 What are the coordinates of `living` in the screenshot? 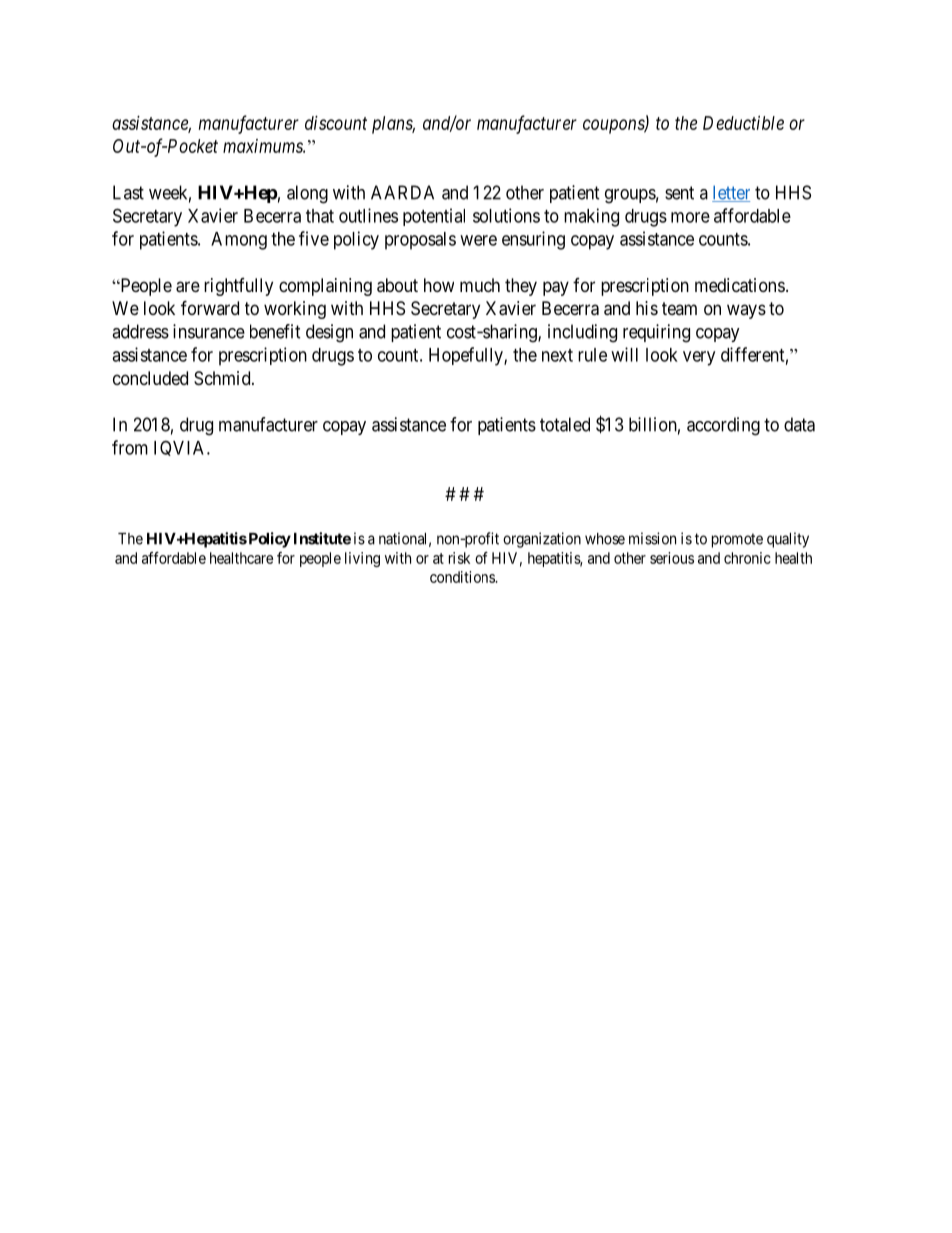 It's located at (362, 559).
